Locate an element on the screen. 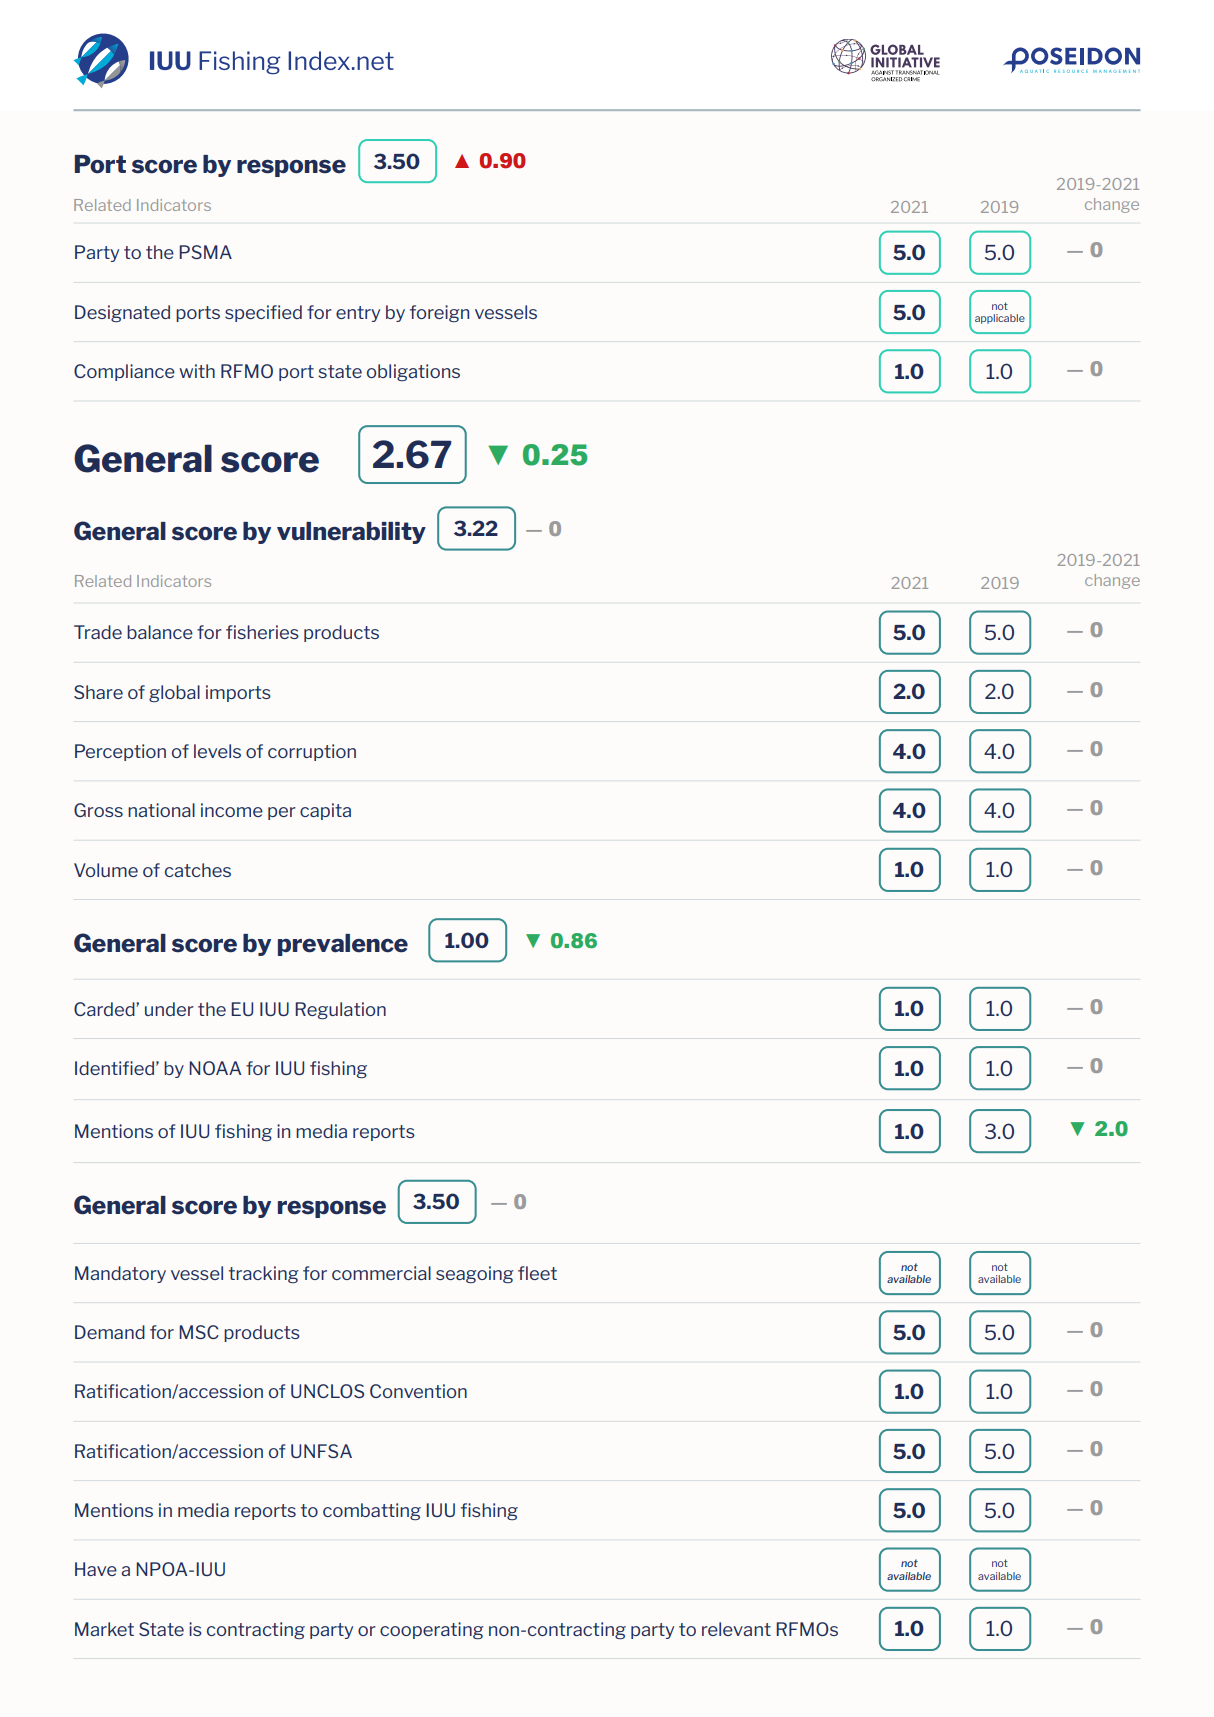 The height and width of the screenshot is (1717, 1214). Have is located at coordinates (96, 1569).
